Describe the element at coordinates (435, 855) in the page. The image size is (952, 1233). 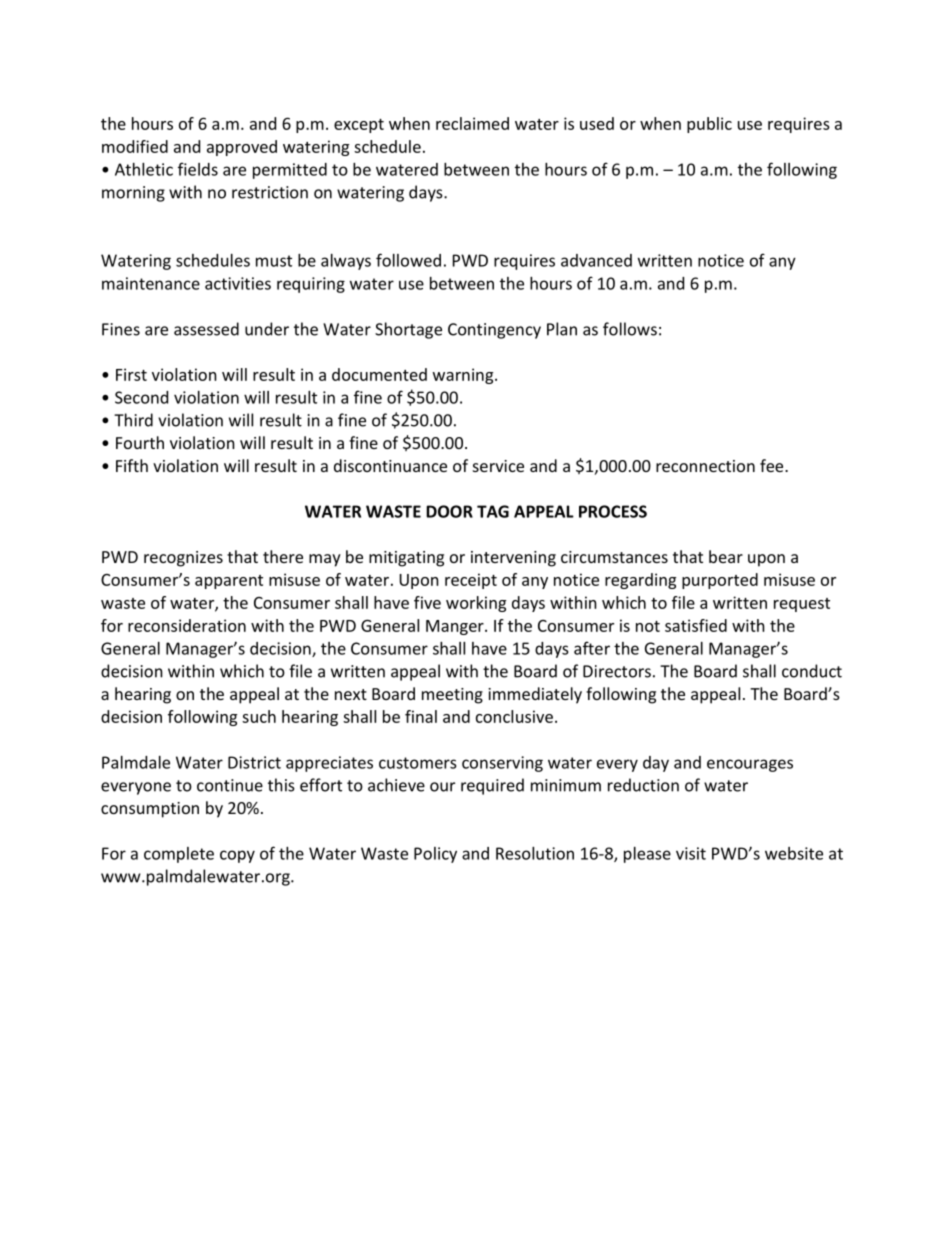
I see `Policy` at that location.
